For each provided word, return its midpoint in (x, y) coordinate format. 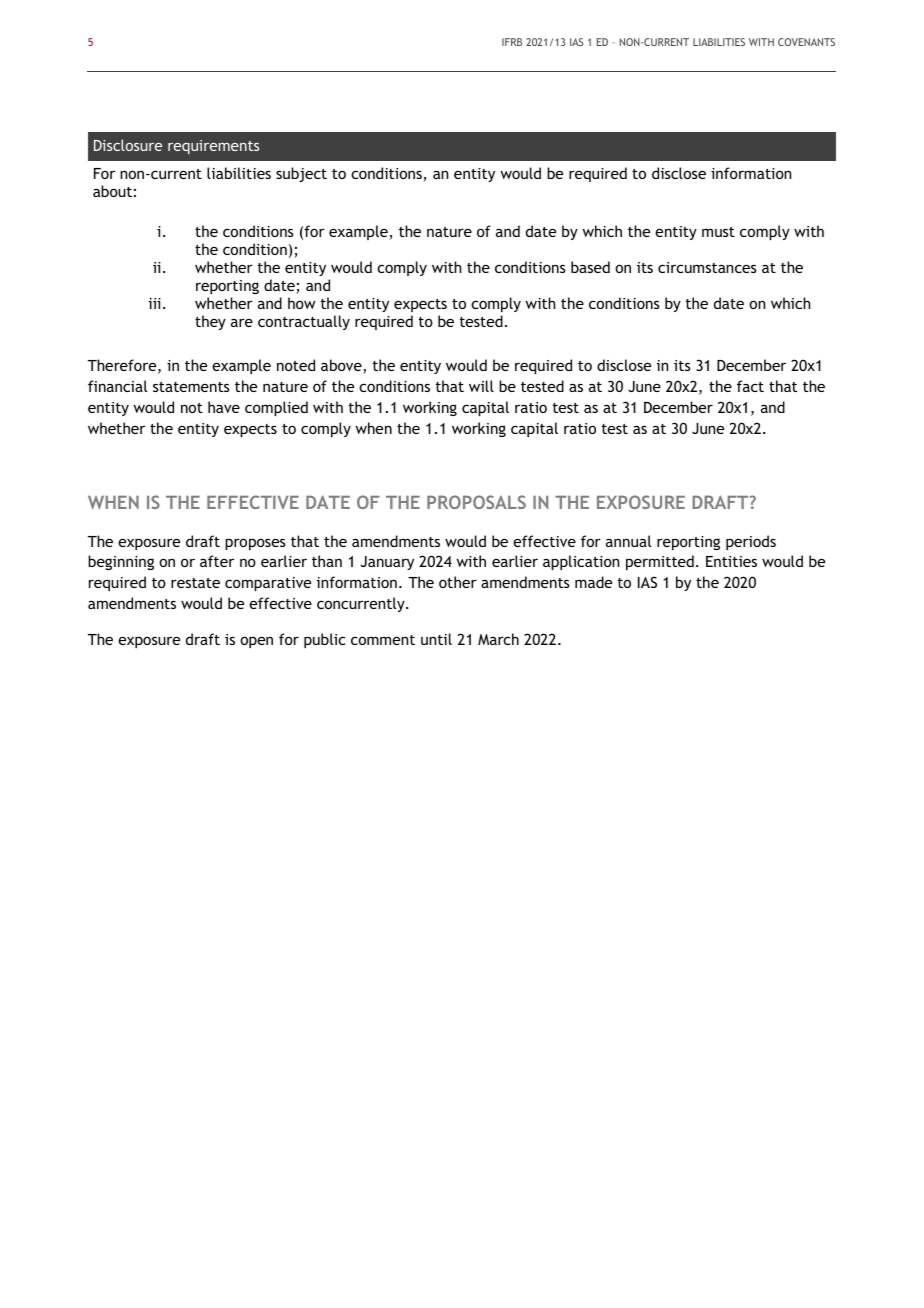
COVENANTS (806, 42)
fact (750, 386)
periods (751, 542)
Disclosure (128, 145)
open (256, 642)
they (210, 322)
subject (301, 174)
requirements (213, 147)
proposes (255, 544)
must (718, 232)
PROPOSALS (476, 502)
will (481, 386)
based (590, 267)
